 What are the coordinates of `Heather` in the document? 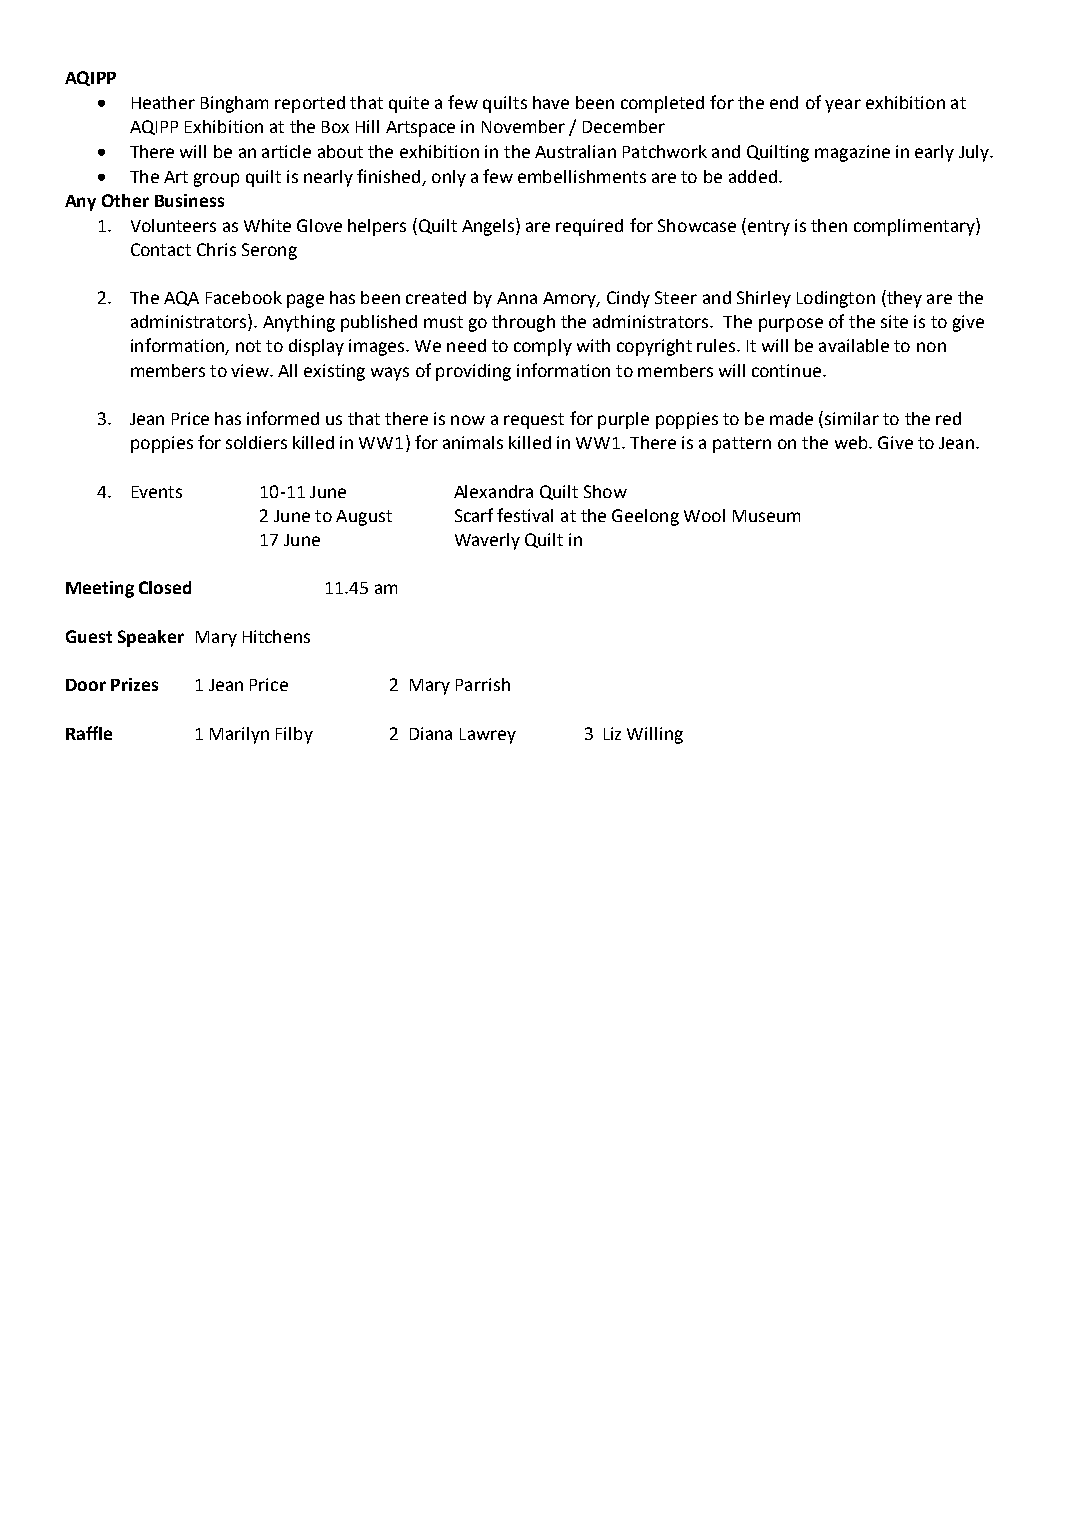 It's located at (163, 102).
